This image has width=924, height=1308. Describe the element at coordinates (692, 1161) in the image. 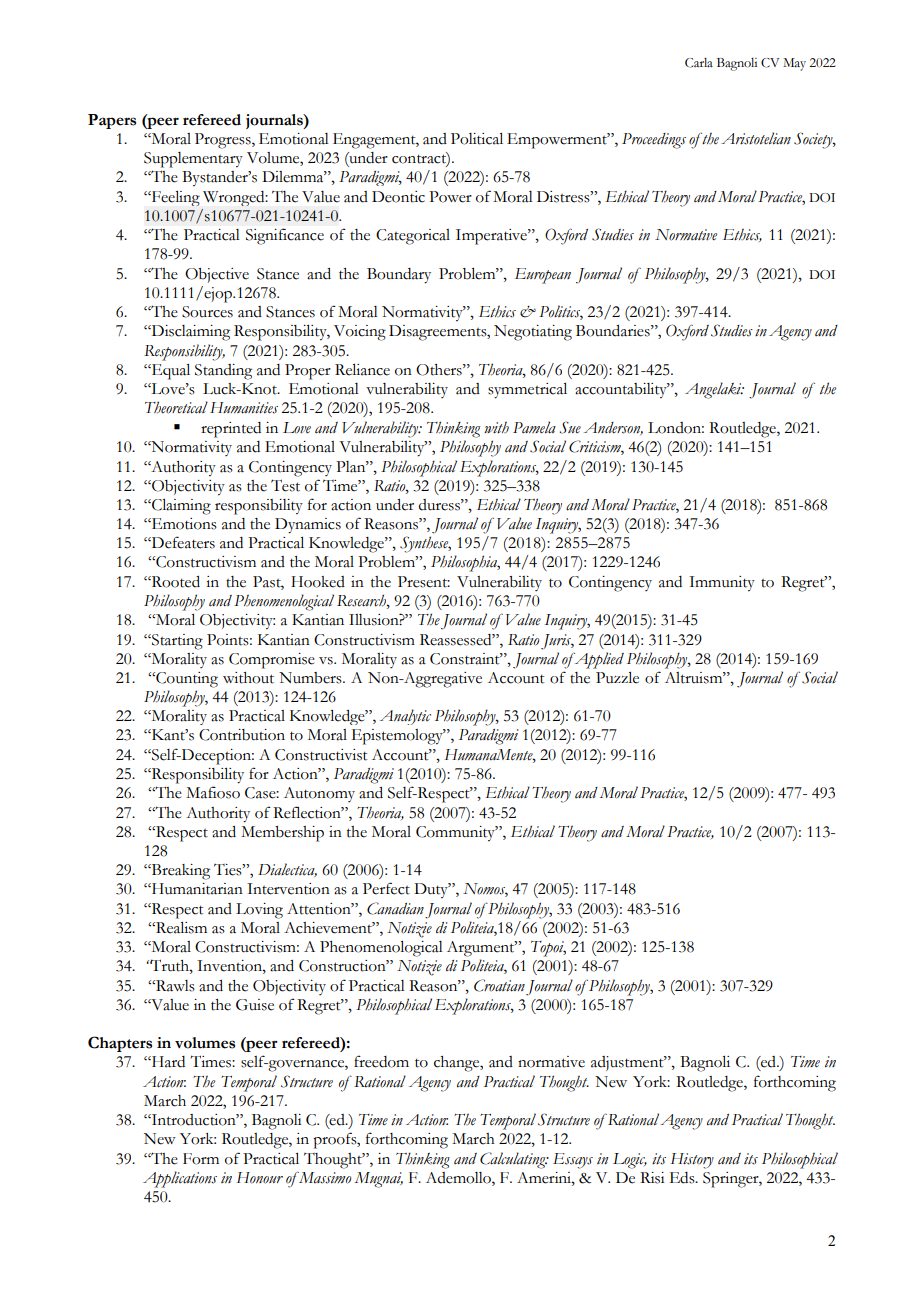

I see `History` at that location.
